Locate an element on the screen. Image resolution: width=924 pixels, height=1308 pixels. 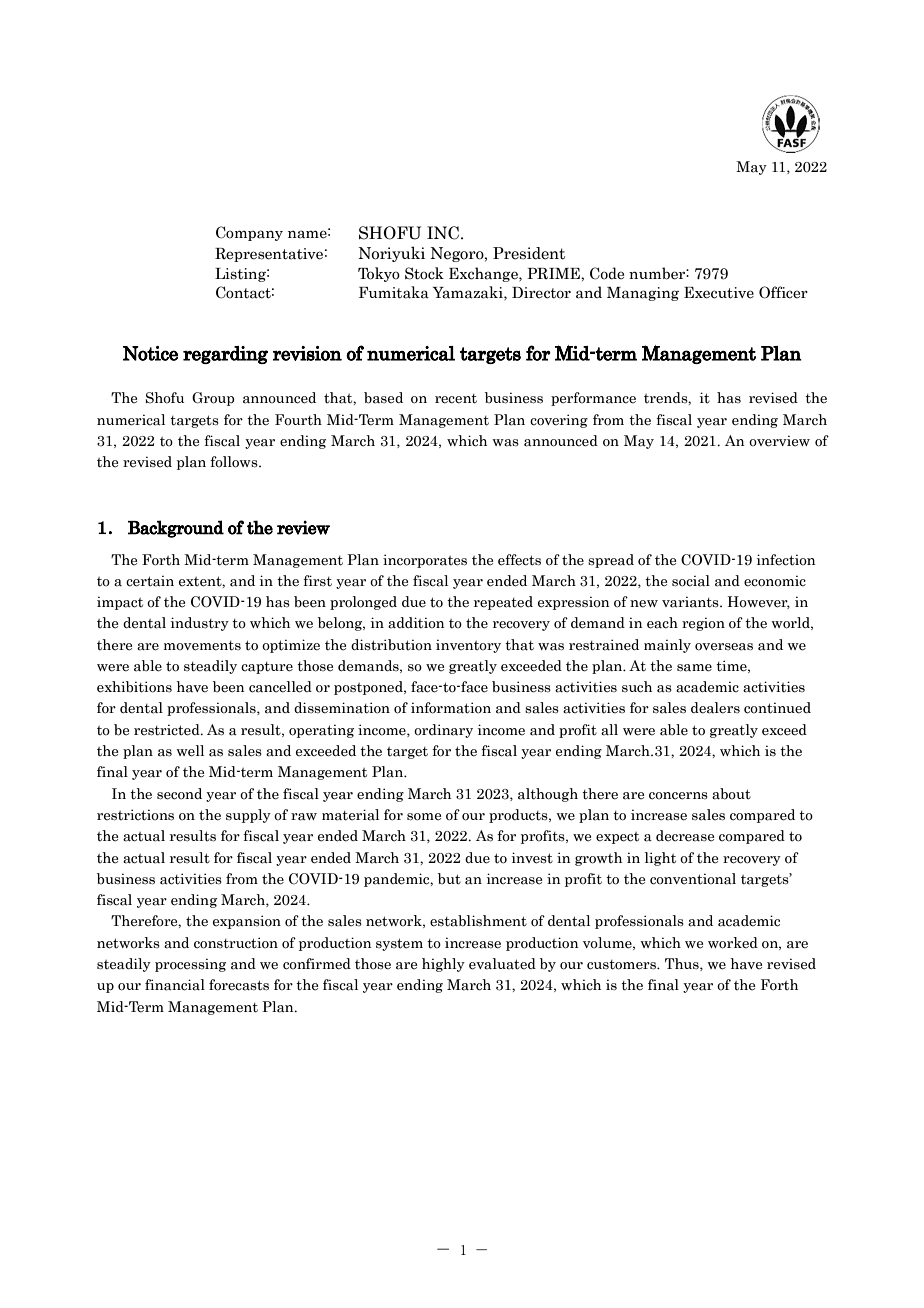
highly is located at coordinates (443, 965).
